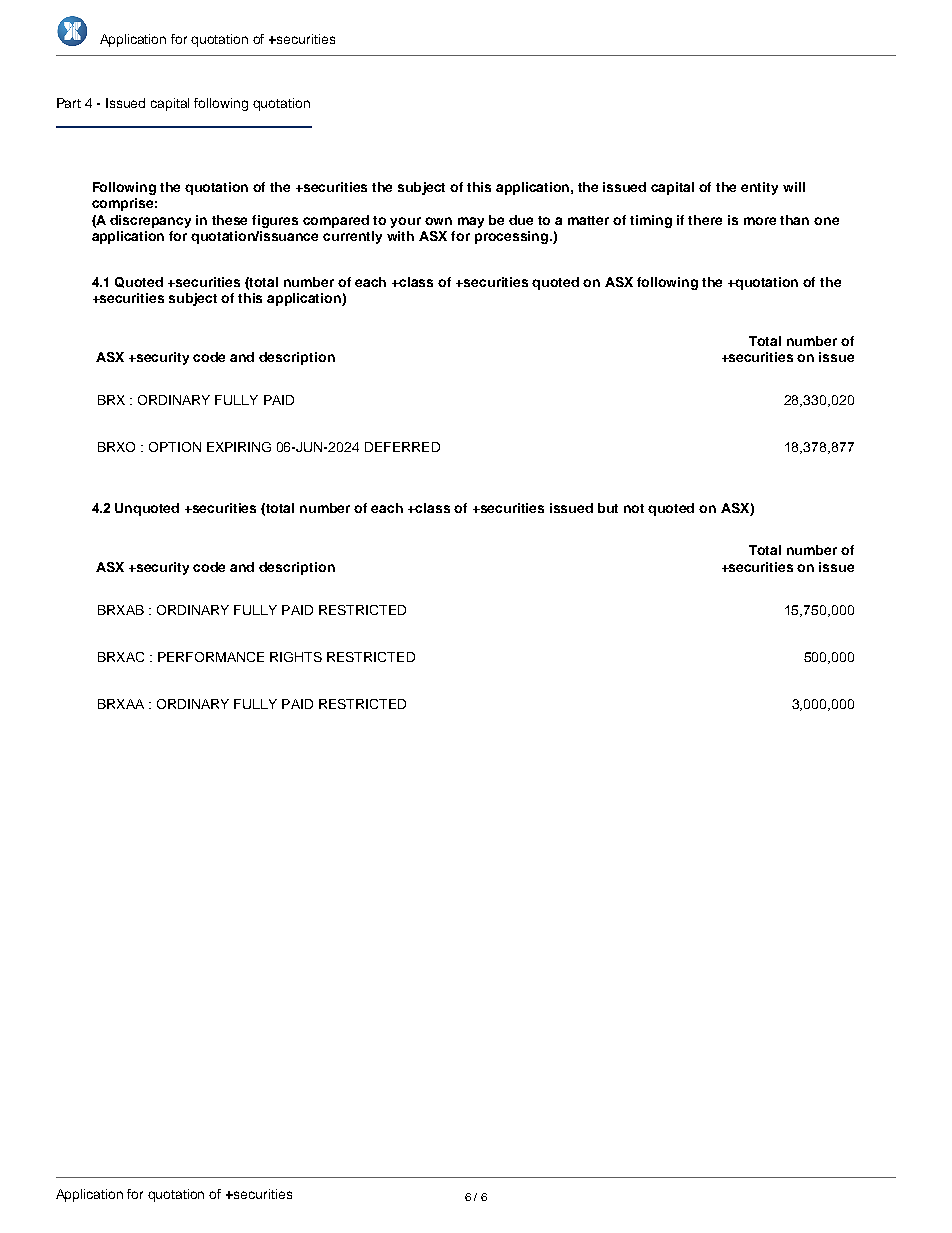 The image size is (952, 1233). Describe the element at coordinates (634, 508) in the screenshot. I see `not` at that location.
